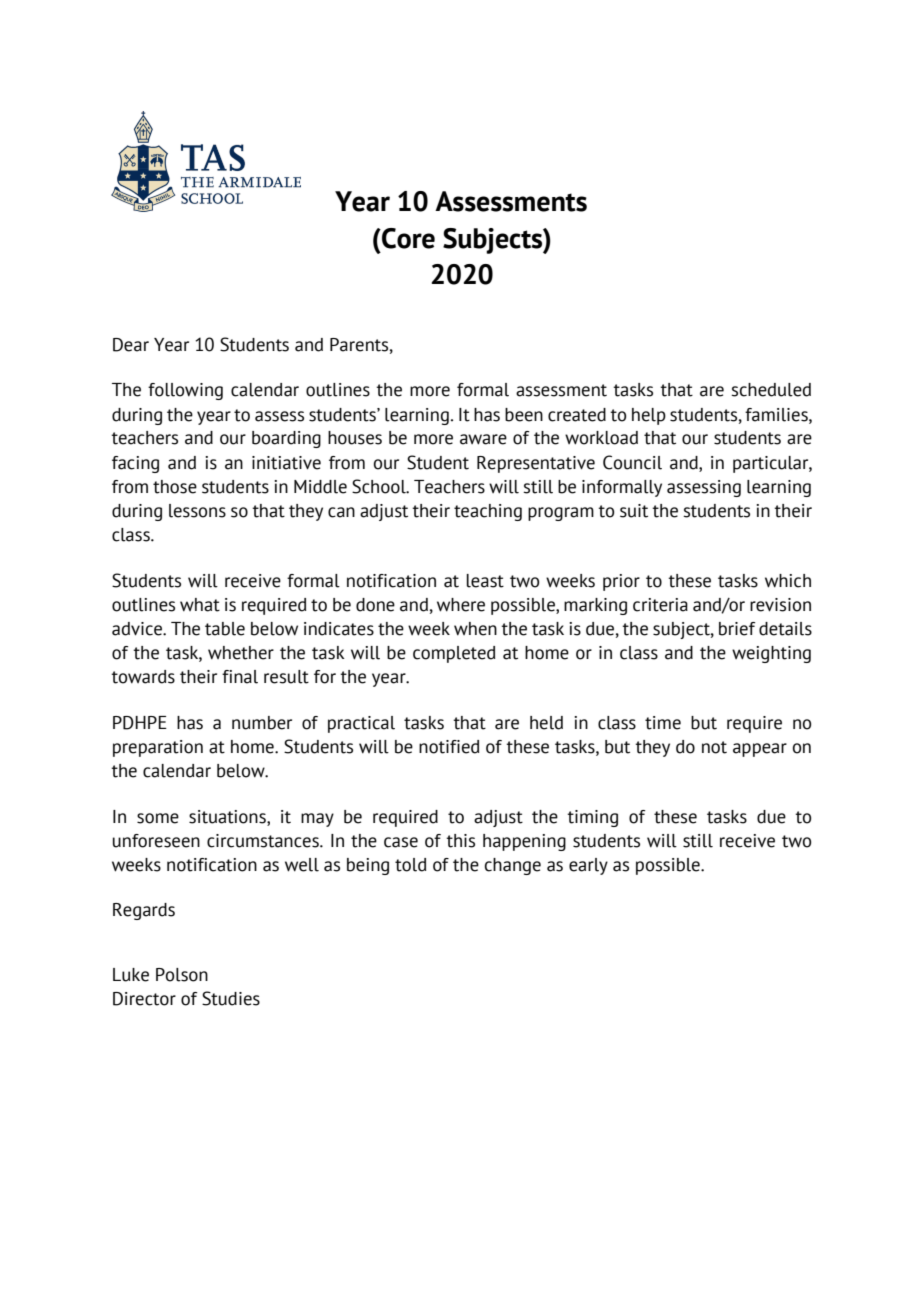  Describe the element at coordinates (228, 818) in the screenshot. I see `situations` at that location.
